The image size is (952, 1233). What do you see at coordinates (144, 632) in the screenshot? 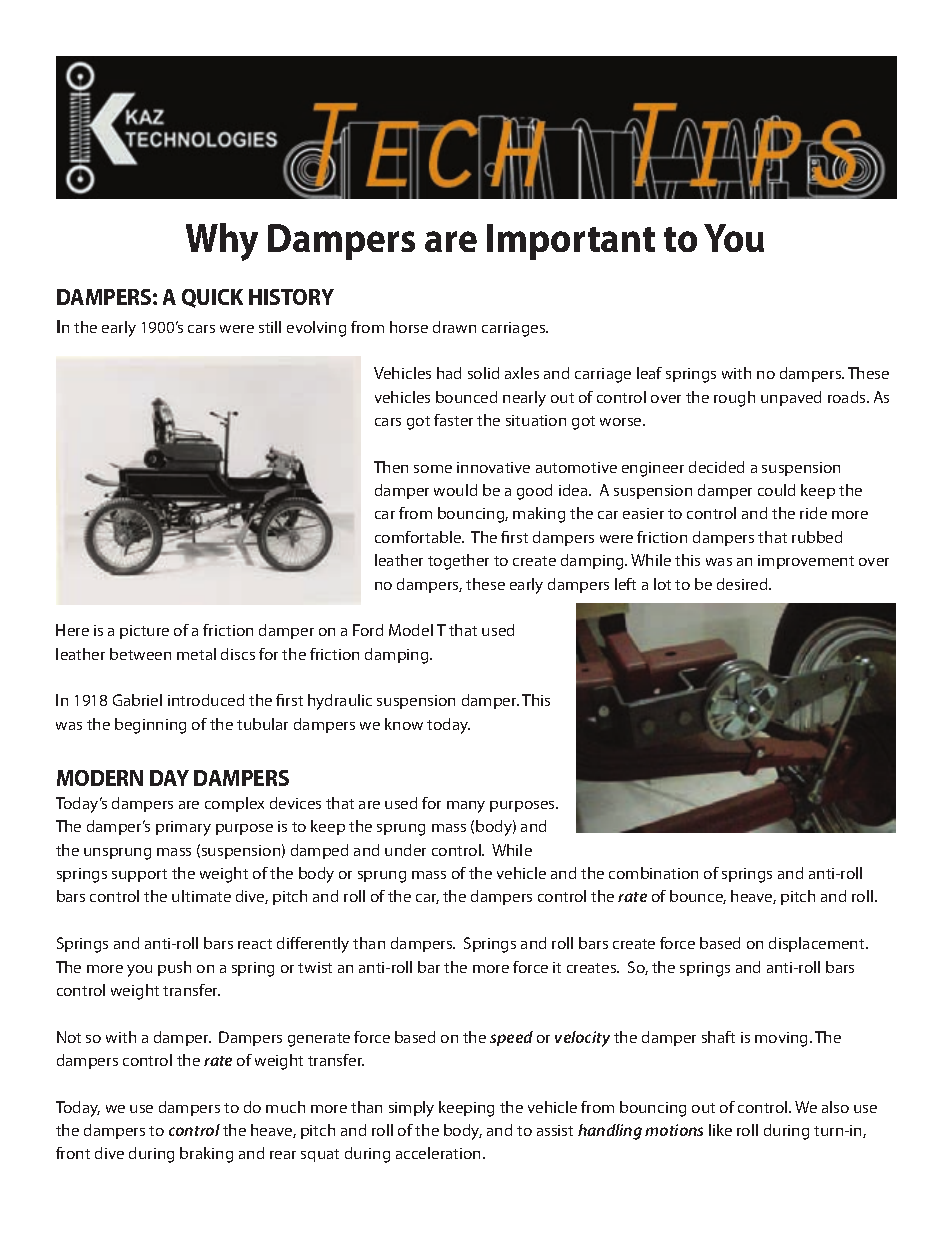
I see `picture` at bounding box center [144, 632].
